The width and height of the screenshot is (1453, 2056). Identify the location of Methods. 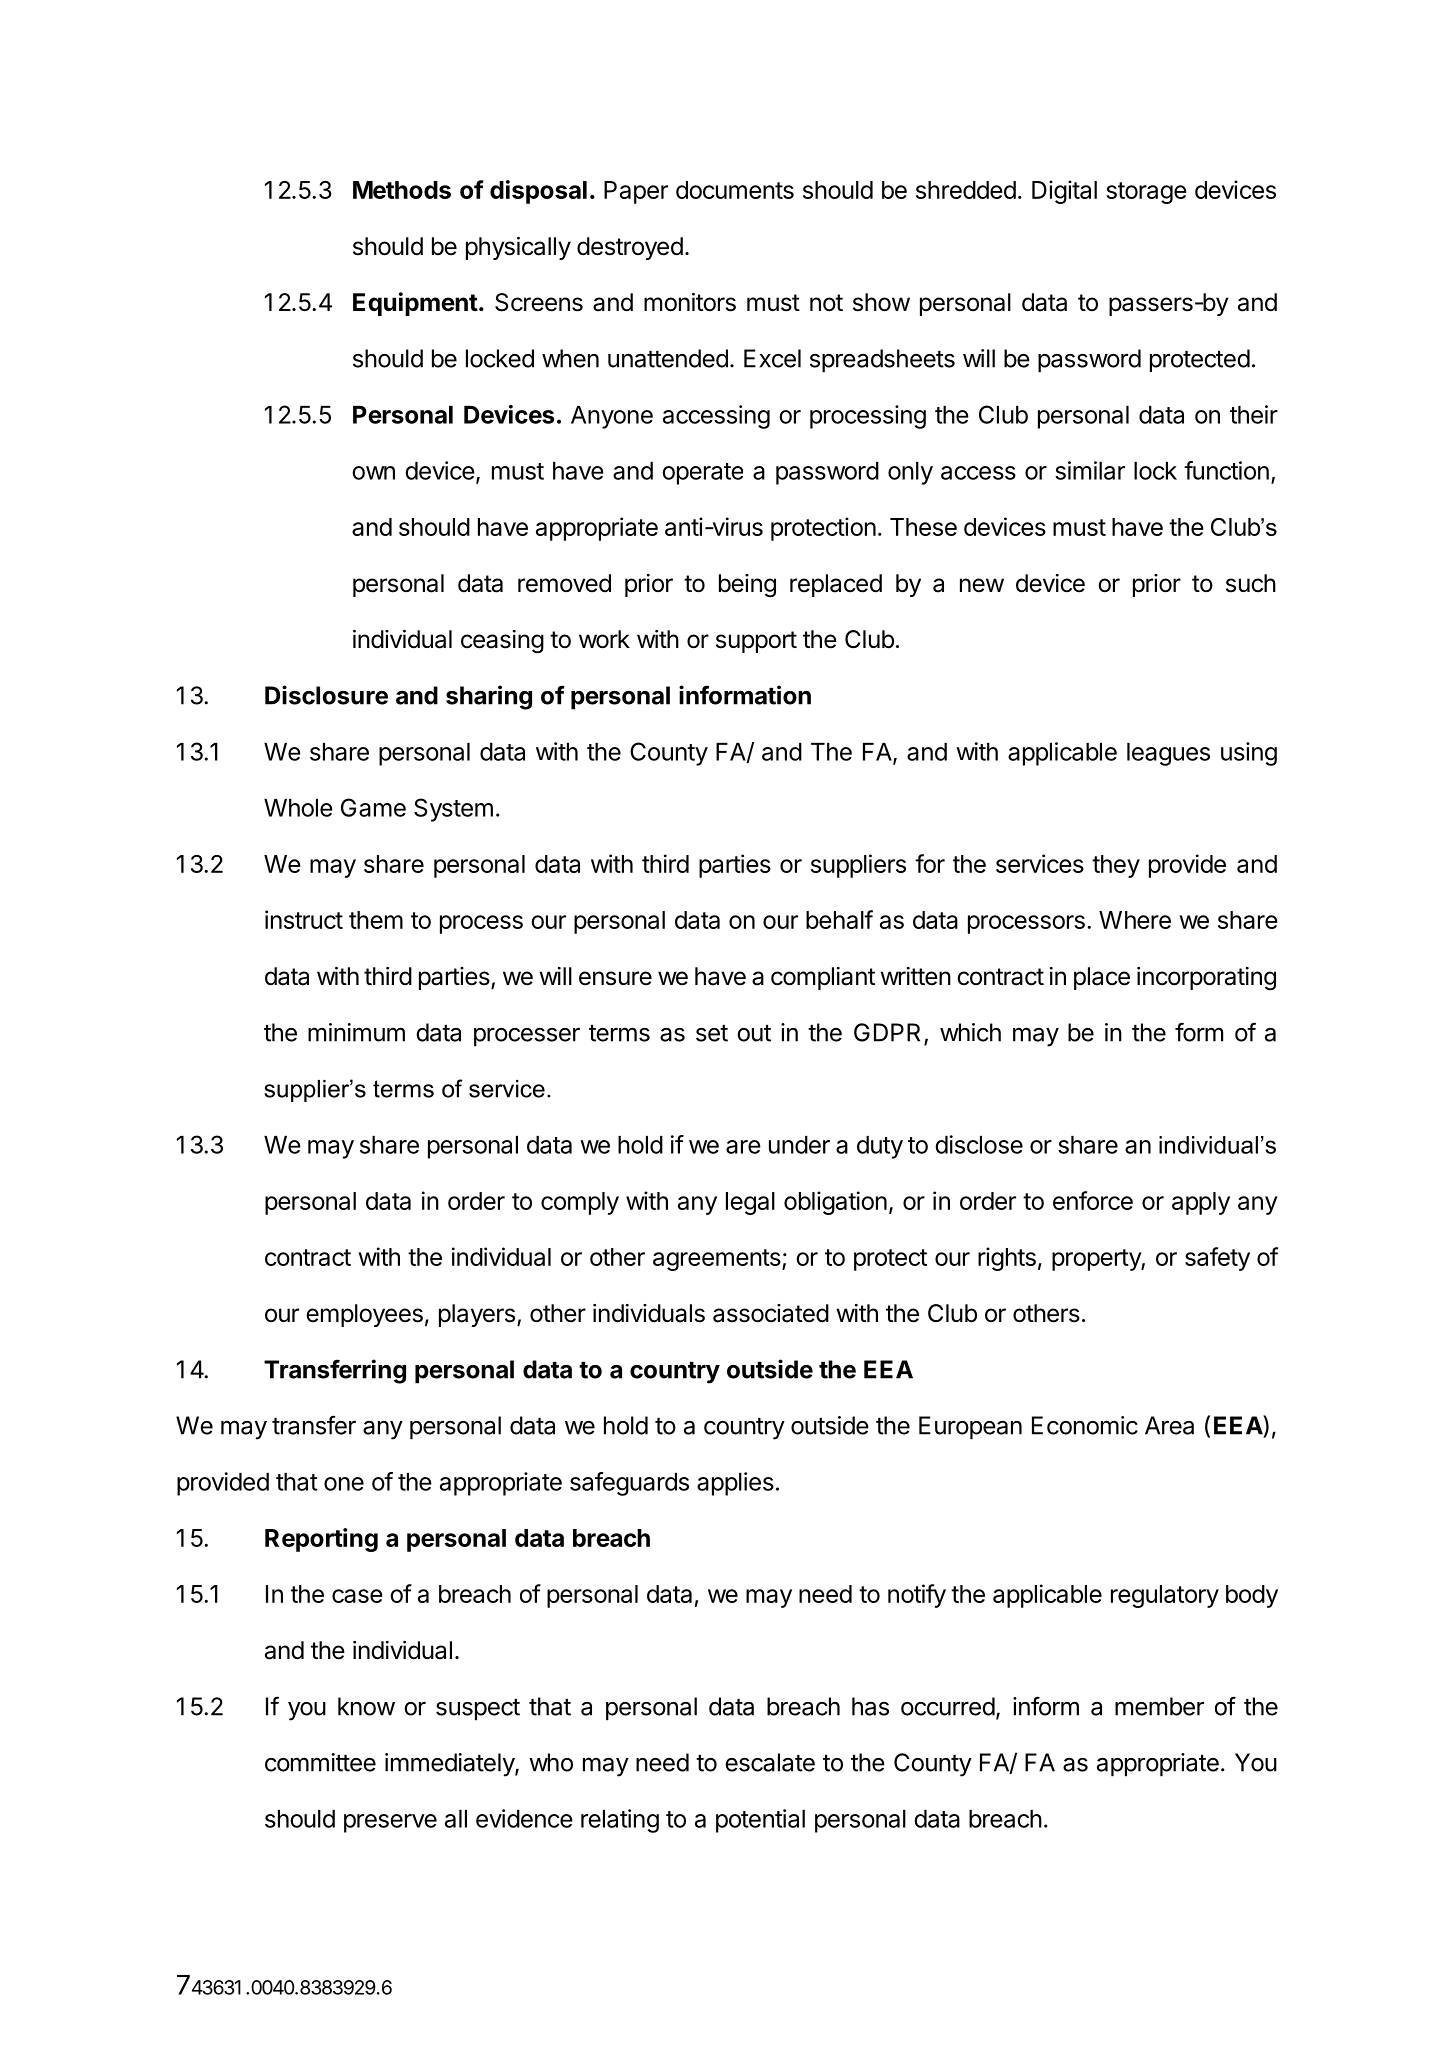
(402, 190).
